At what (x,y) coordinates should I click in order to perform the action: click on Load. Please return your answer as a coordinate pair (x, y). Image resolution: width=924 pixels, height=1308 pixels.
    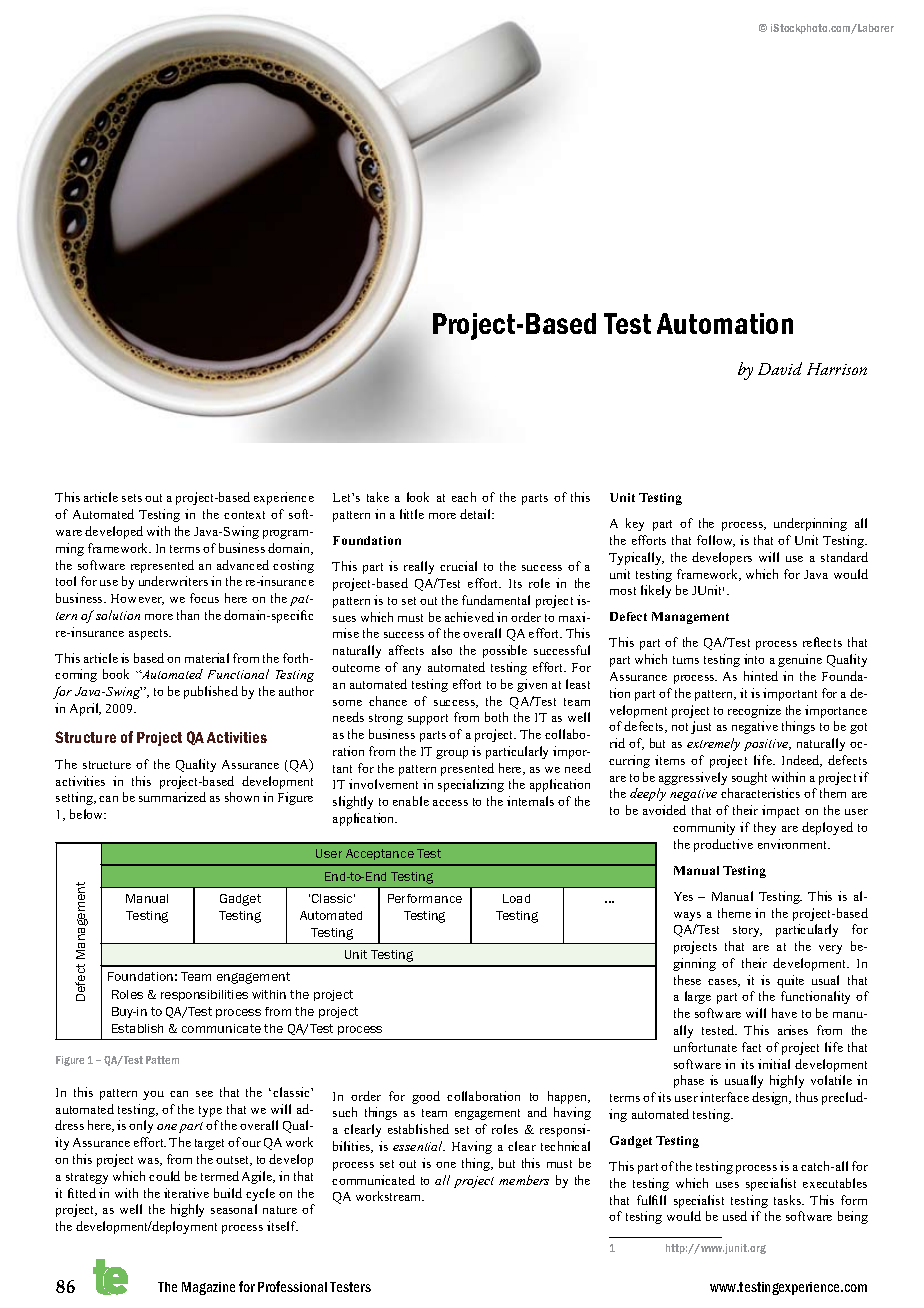
    Looking at the image, I should click on (516, 898).
